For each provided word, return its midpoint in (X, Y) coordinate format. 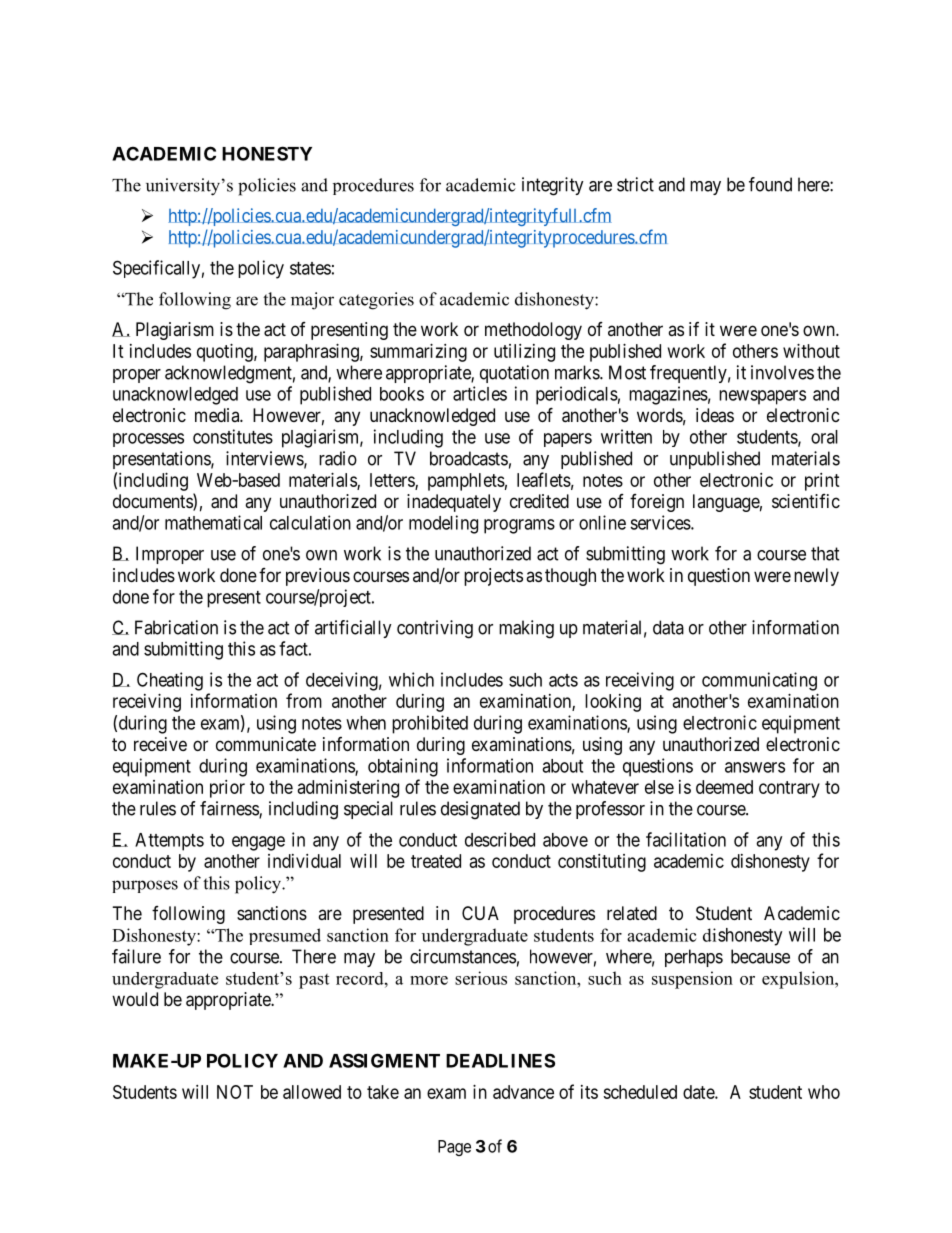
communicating (759, 681)
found (770, 184)
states (310, 268)
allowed (312, 1092)
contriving (435, 629)
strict (635, 184)
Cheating (170, 681)
